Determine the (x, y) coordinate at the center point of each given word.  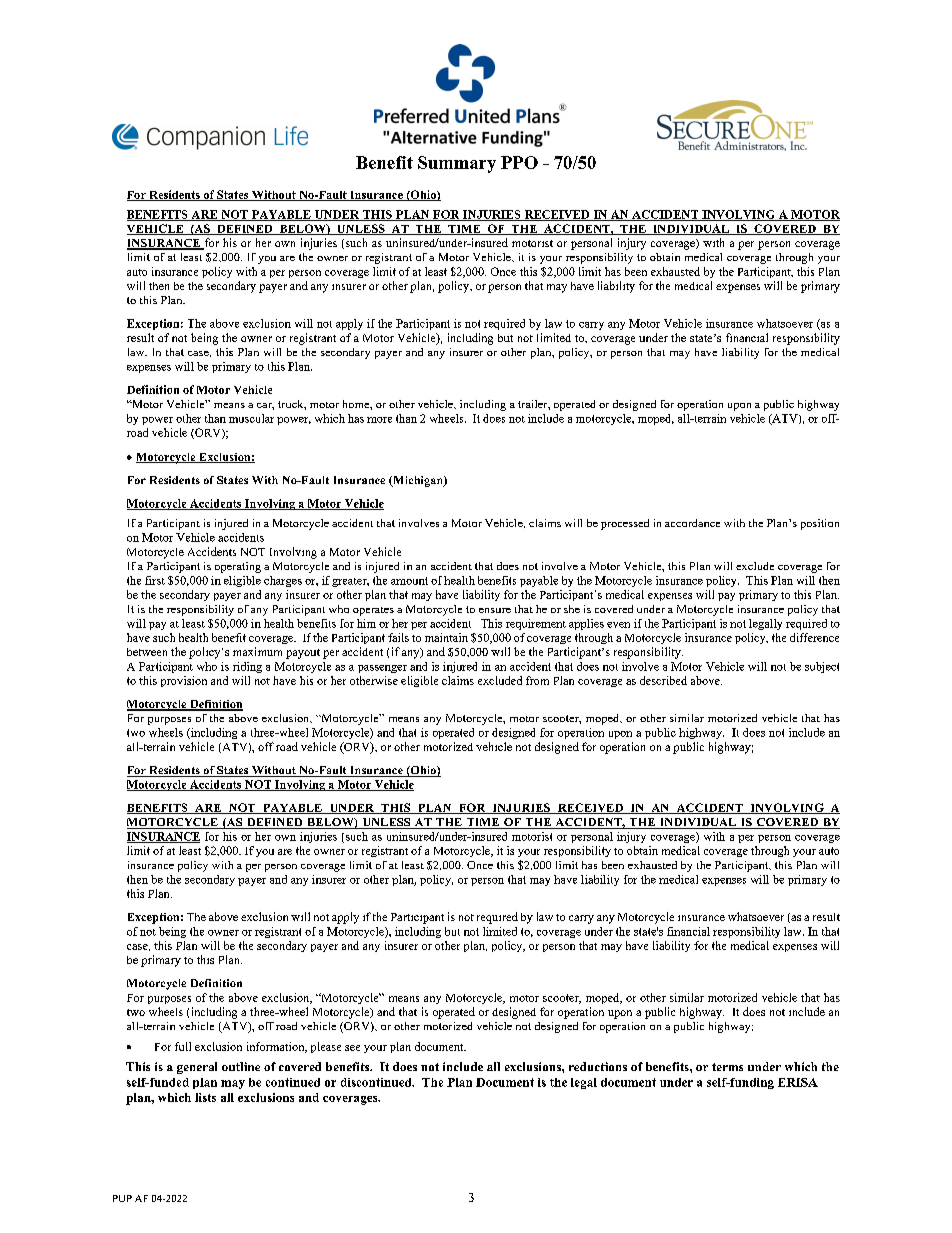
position (820, 524)
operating (238, 567)
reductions (598, 1066)
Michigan (418, 481)
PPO (519, 162)
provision (184, 681)
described (663, 680)
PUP (122, 1198)
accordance (692, 523)
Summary (457, 164)
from (537, 680)
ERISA (798, 1082)
